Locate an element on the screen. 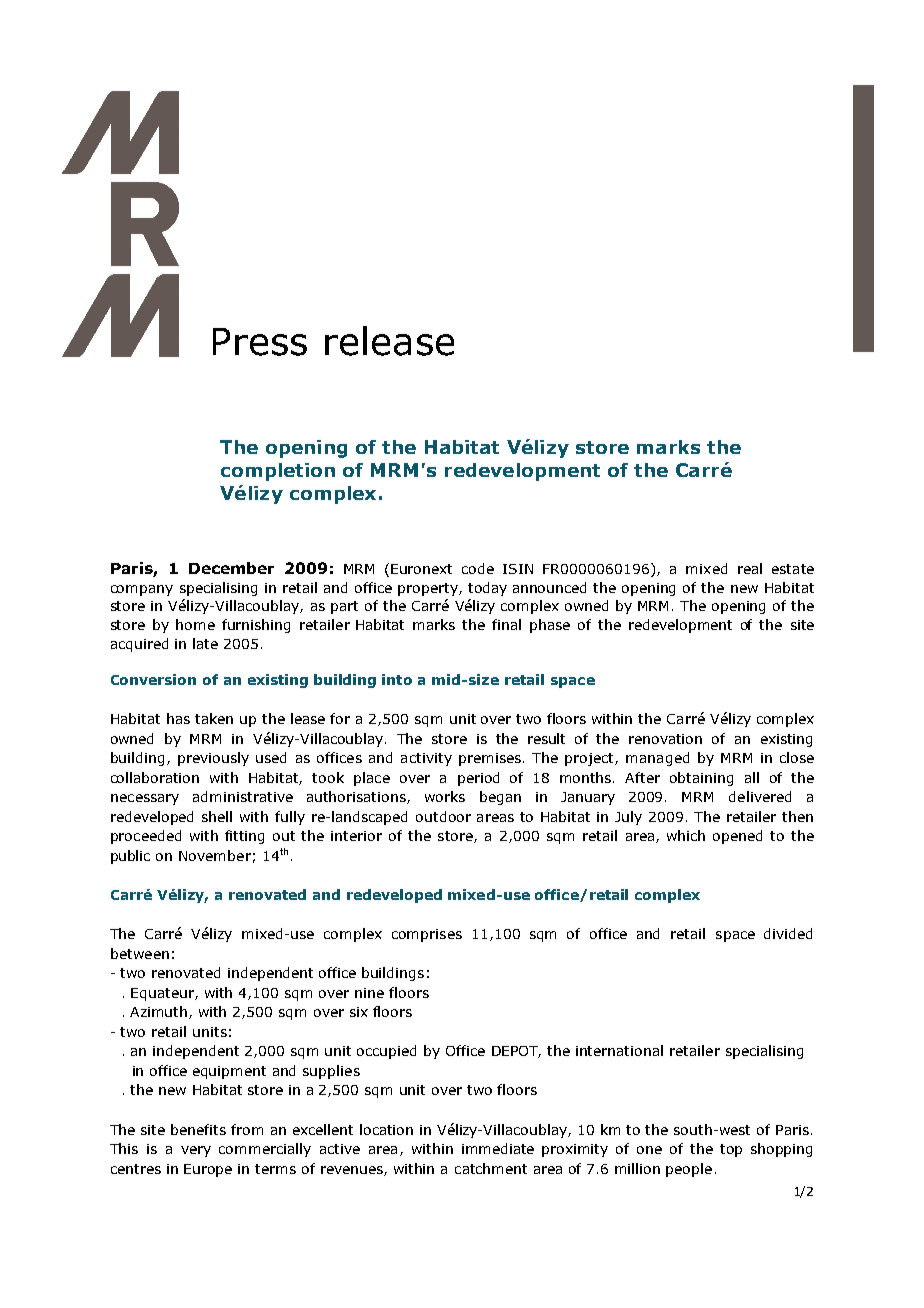 The height and width of the screenshot is (1308, 924). immediate is located at coordinates (498, 1148).
